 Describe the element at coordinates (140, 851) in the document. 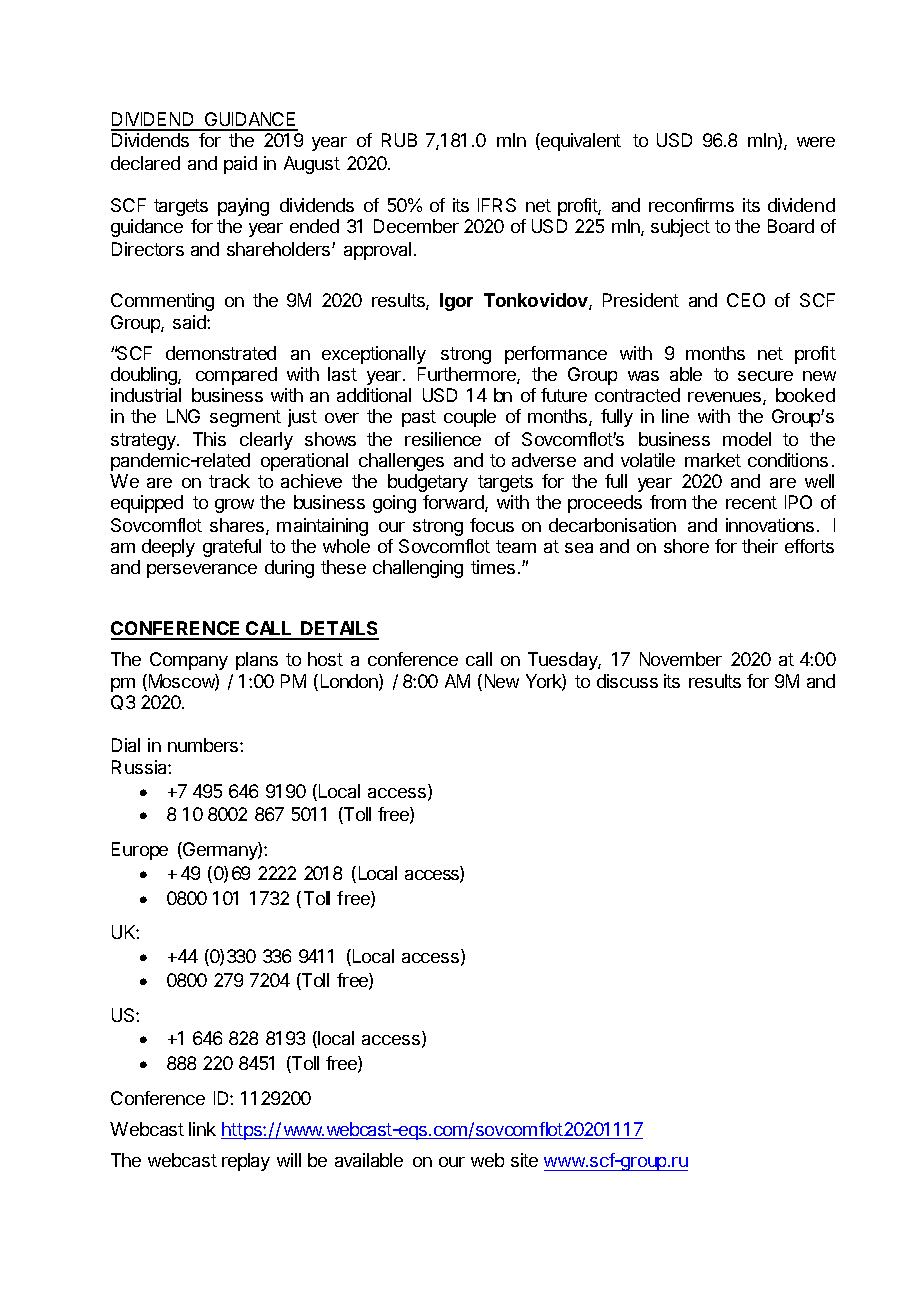

I see `Europe` at that location.
